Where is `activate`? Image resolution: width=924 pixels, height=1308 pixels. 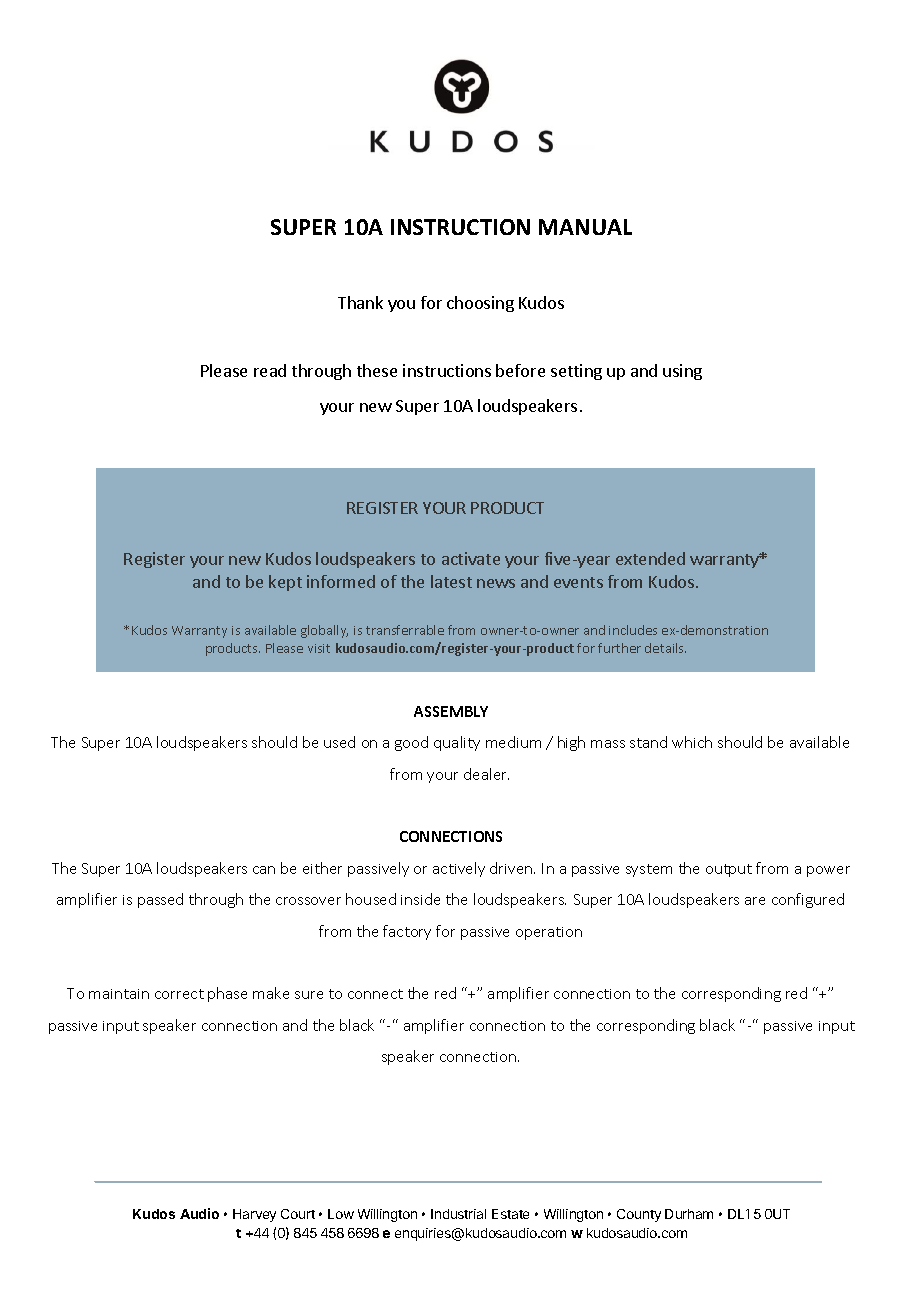
activate is located at coordinates (471, 558).
